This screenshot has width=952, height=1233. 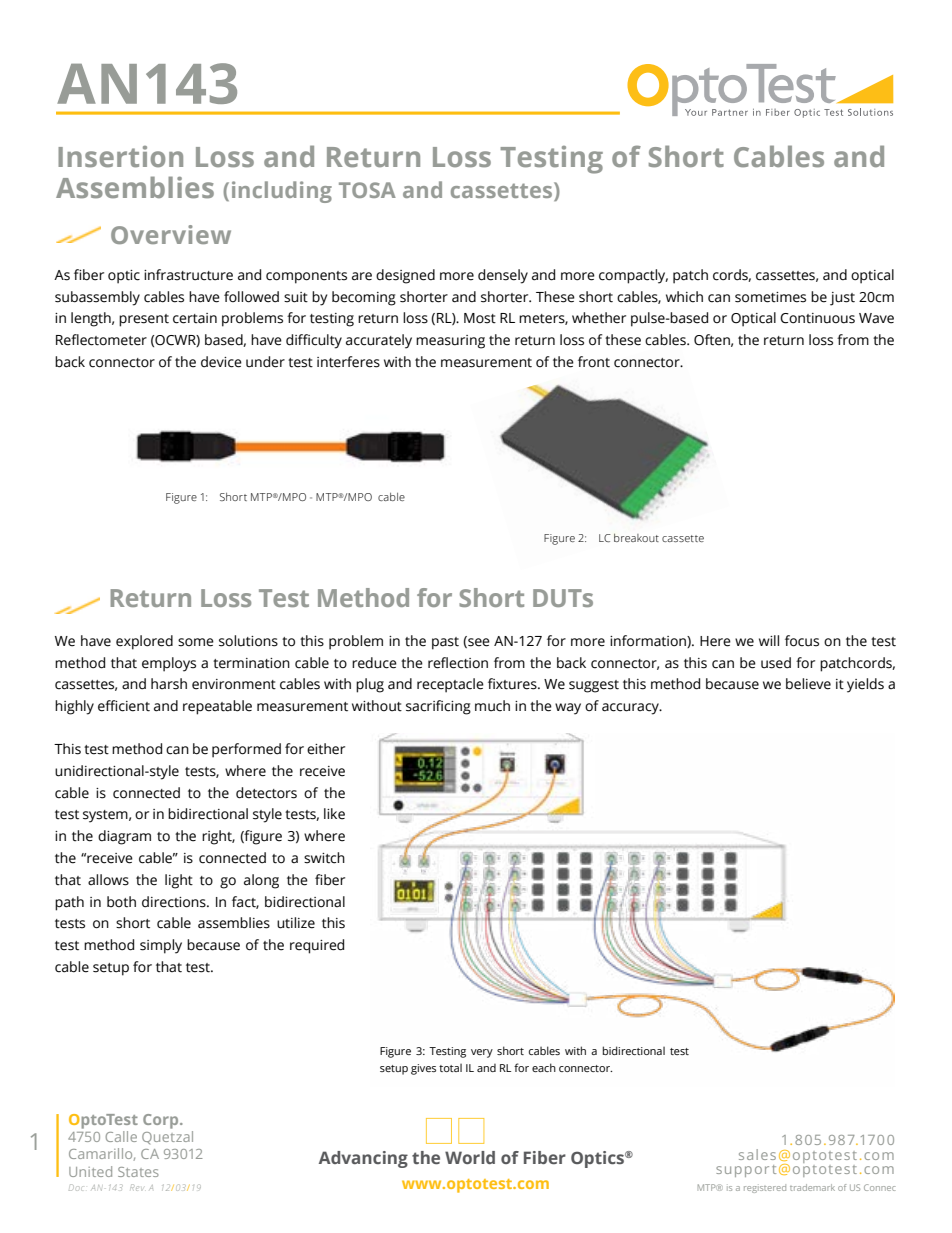 What do you see at coordinates (842, 299) in the screenshot?
I see `just` at bounding box center [842, 299].
